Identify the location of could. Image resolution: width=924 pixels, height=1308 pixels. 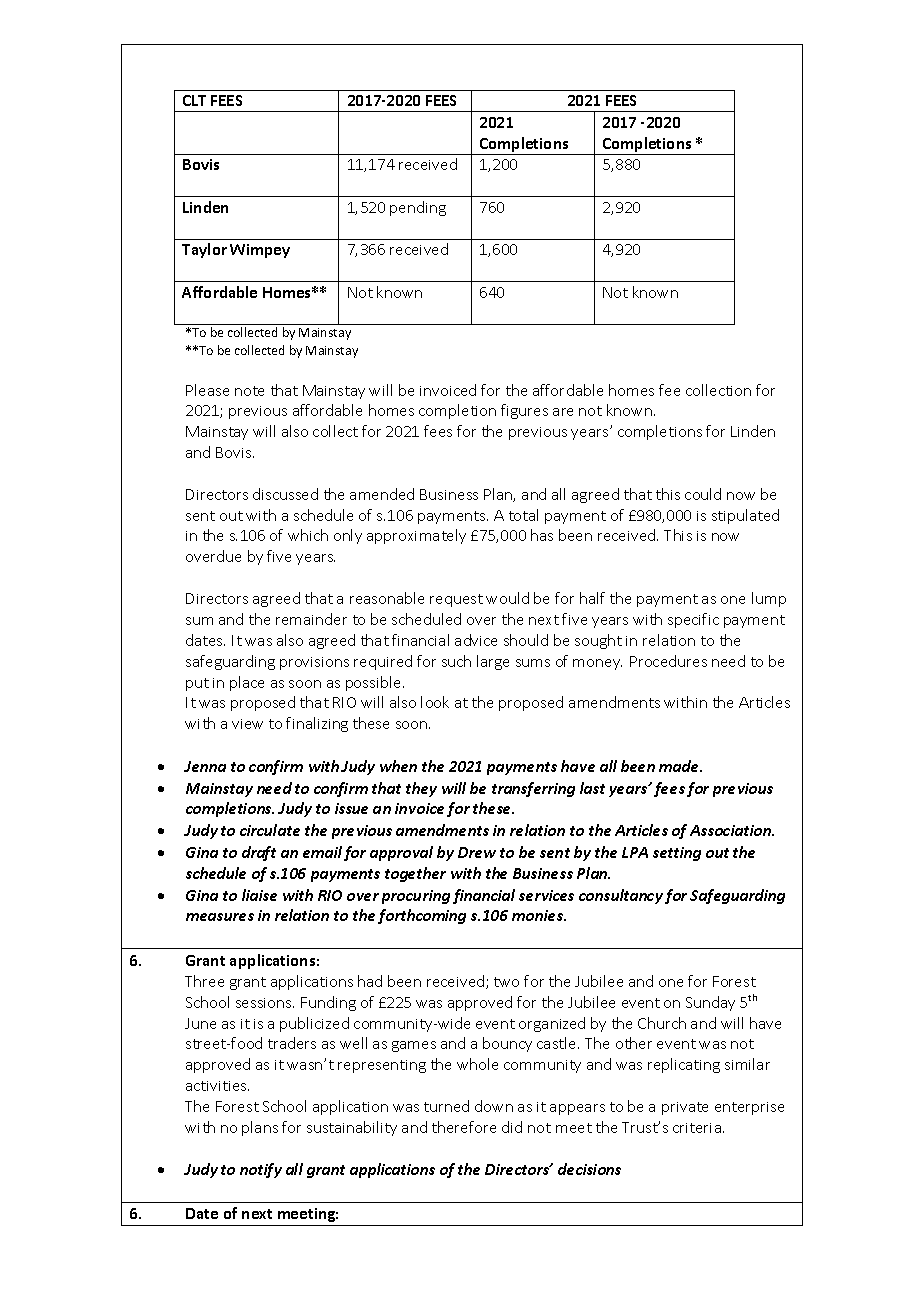
(703, 494).
